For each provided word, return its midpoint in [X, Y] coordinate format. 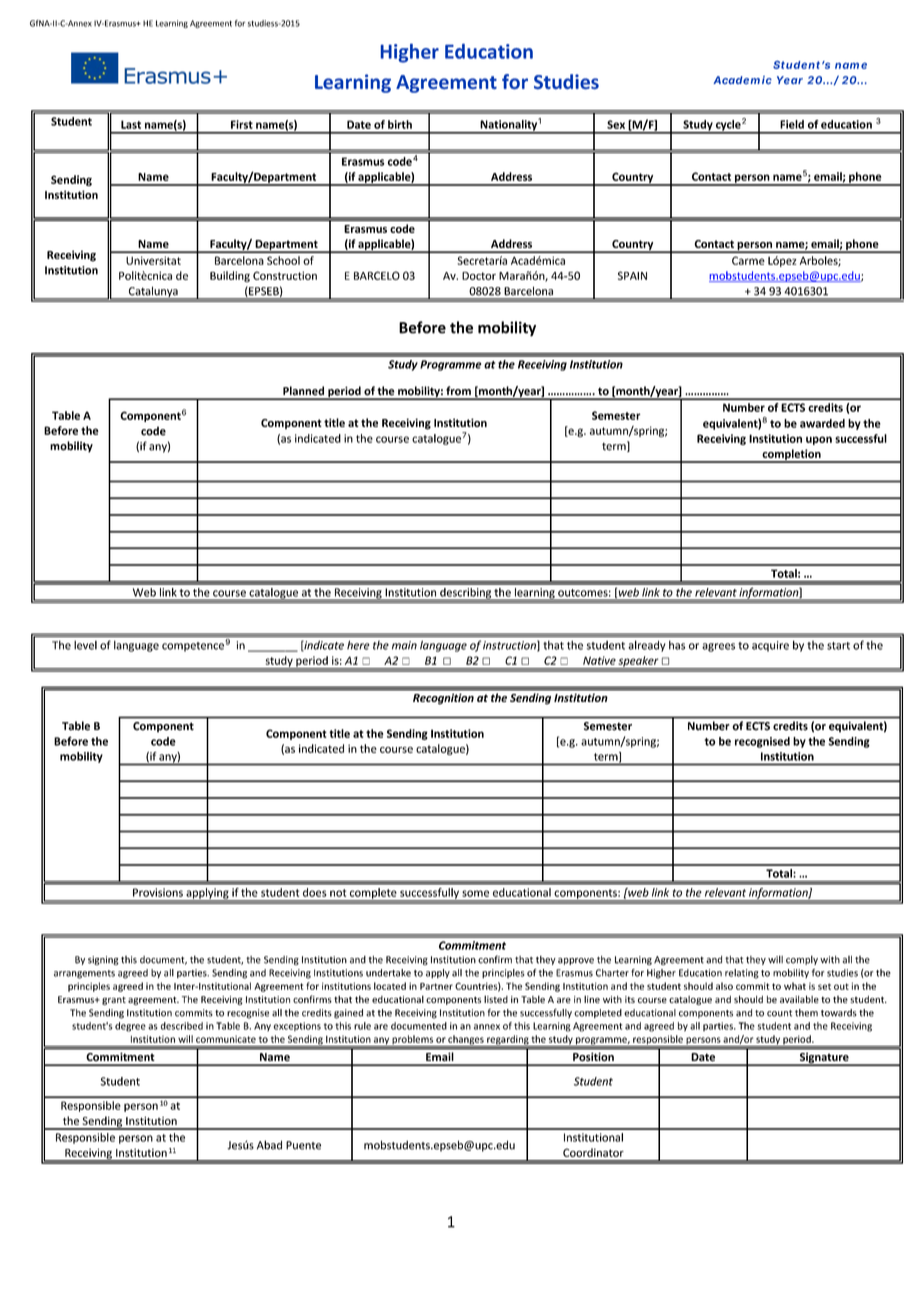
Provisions [158, 892]
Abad [269, 1145]
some [475, 893]
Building [230, 276]
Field [792, 124]
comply [802, 960]
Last [131, 124]
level [85, 645]
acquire [770, 646]
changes [466, 1041]
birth [400, 124]
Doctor [479, 276]
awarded [822, 423]
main [404, 645]
